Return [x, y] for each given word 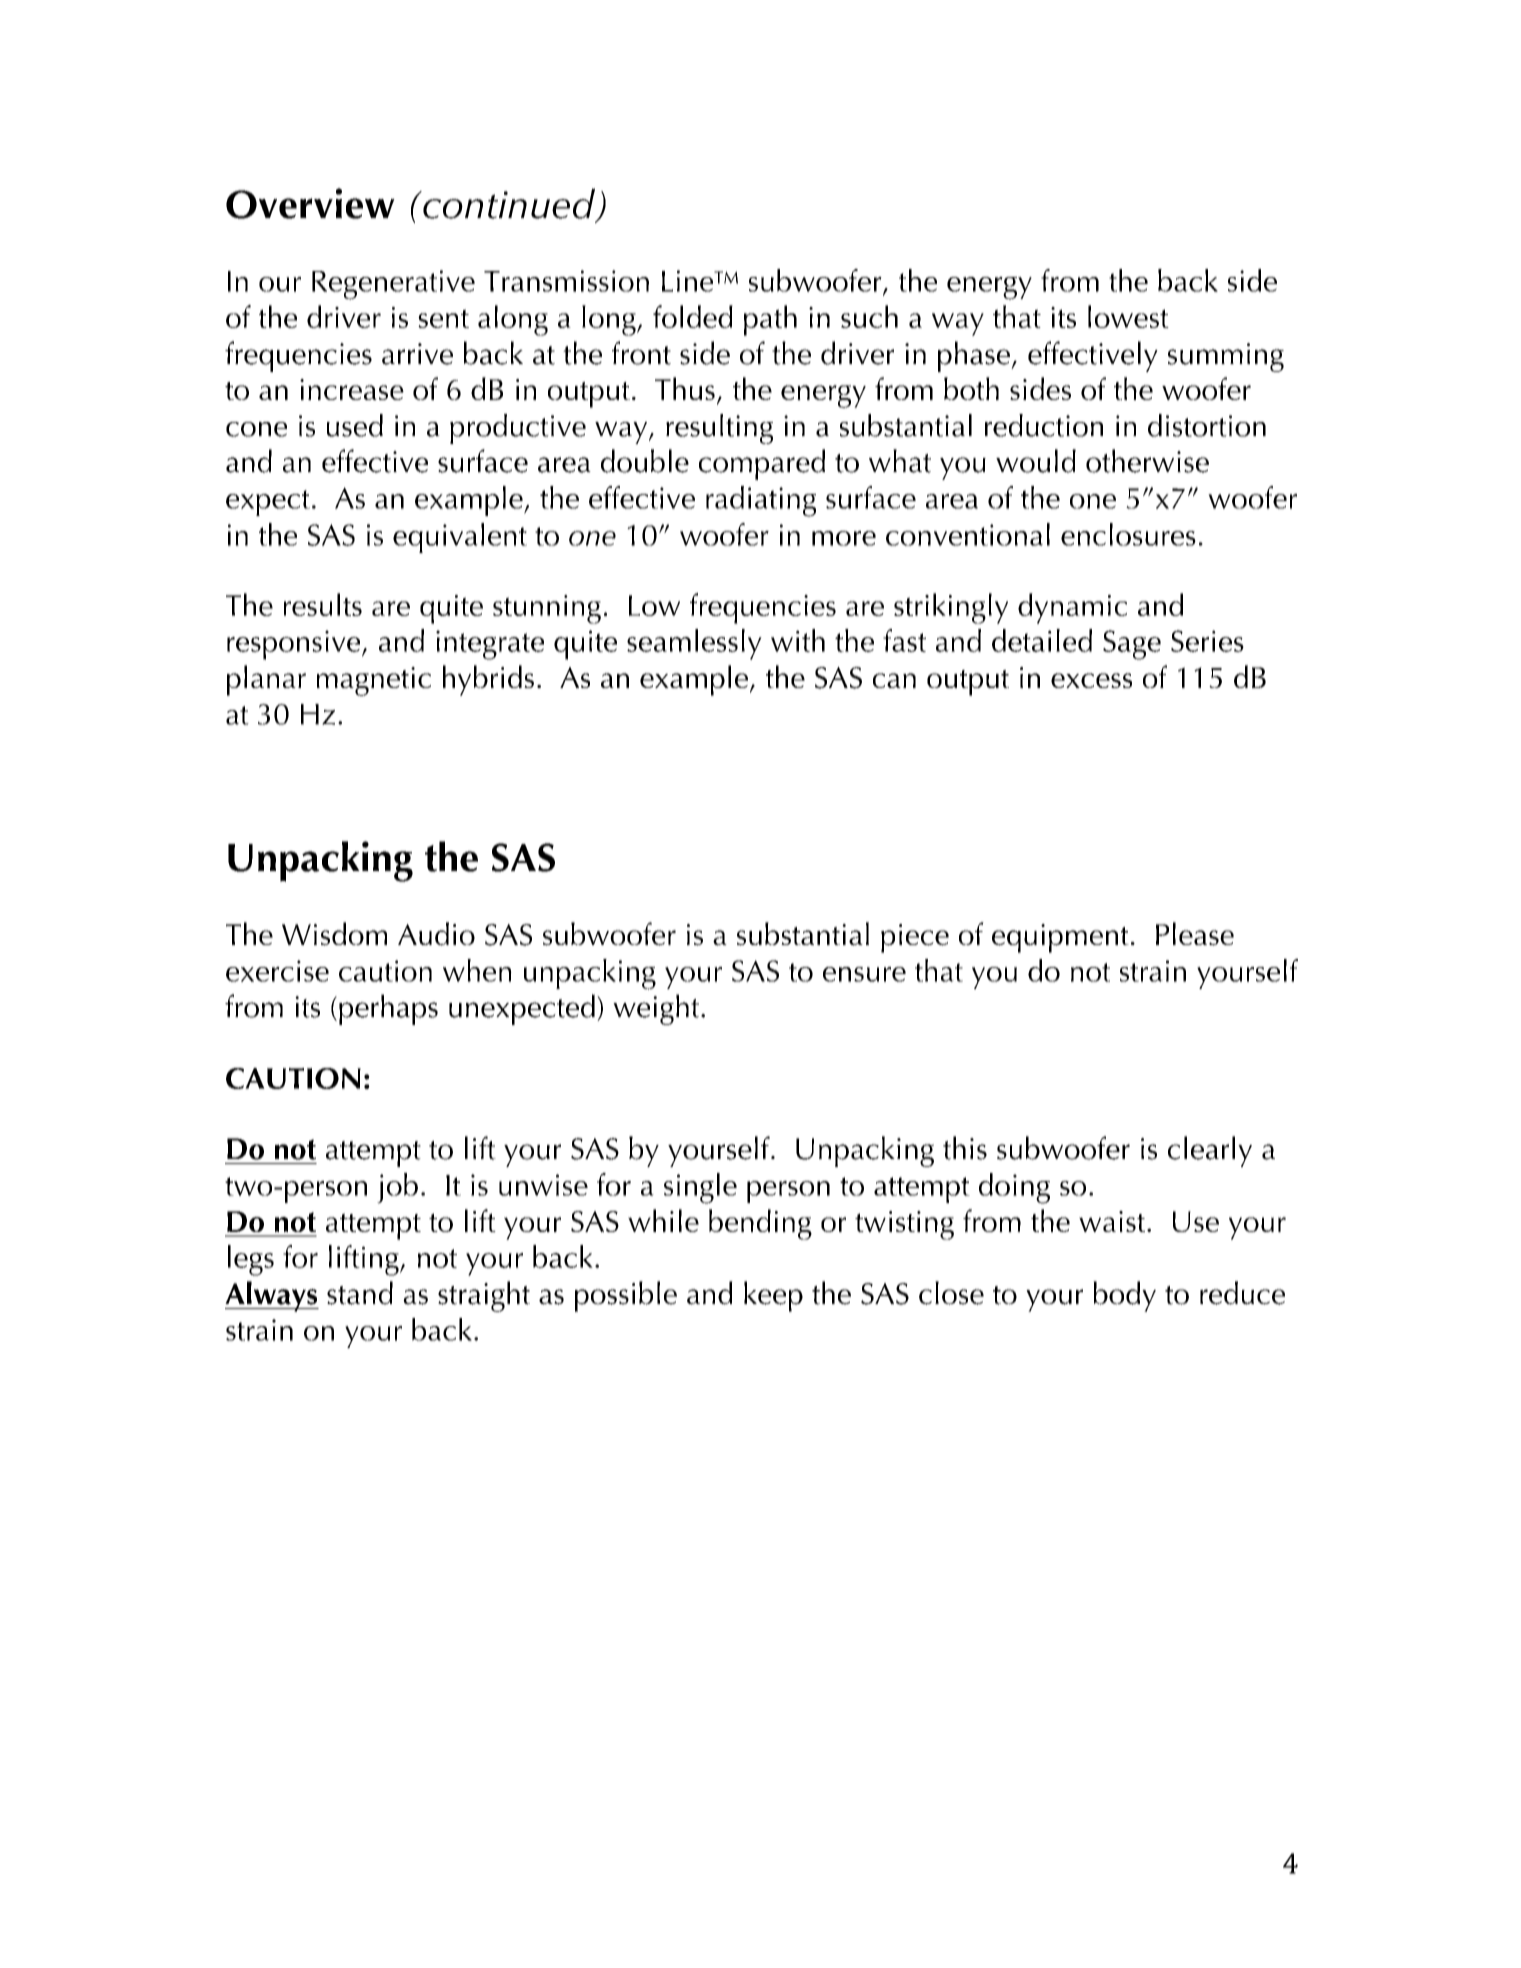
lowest [1128, 316]
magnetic [374, 681]
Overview [310, 203]
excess [1091, 680]
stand [360, 1293]
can [894, 680]
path [770, 320]
